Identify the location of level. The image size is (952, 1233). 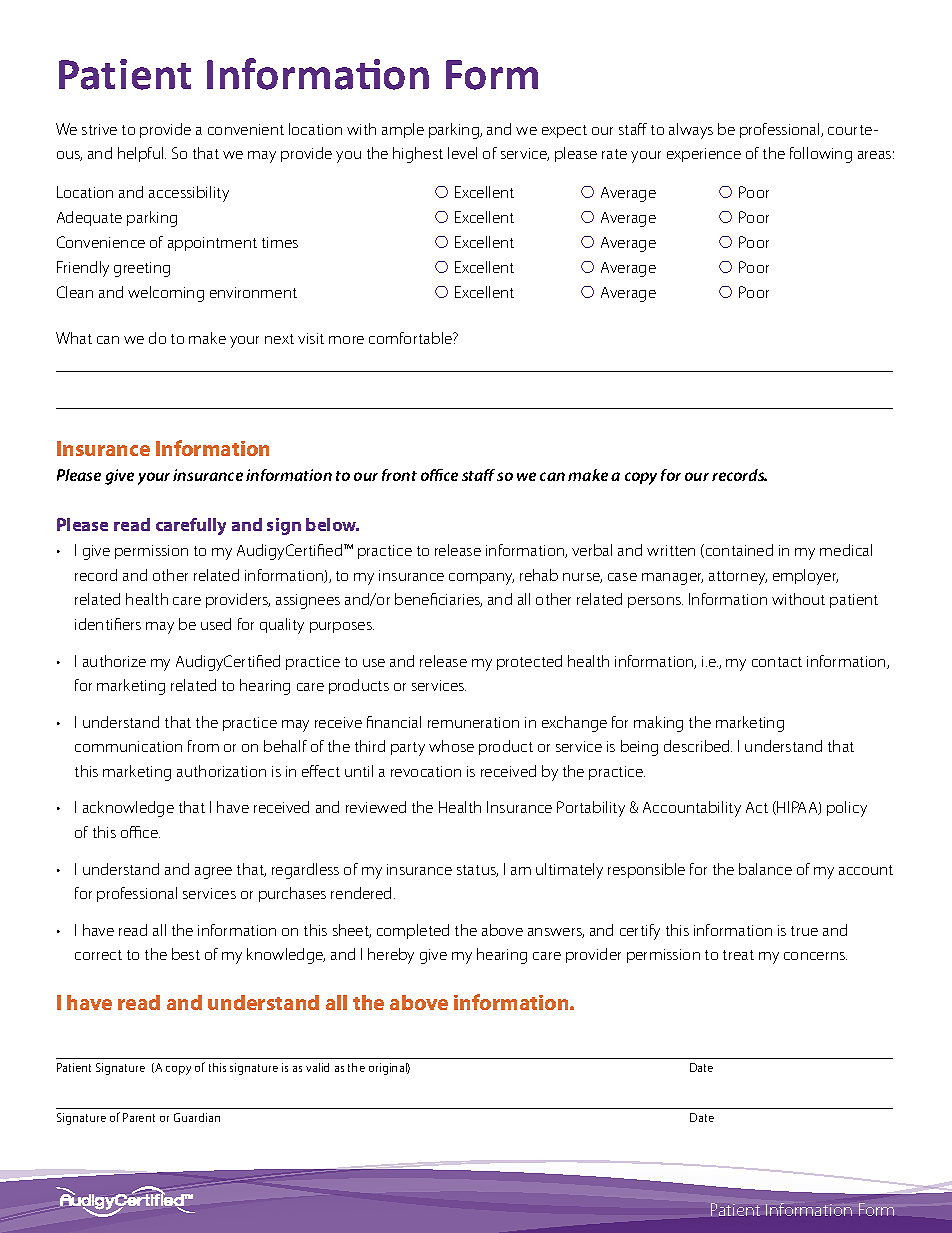
(462, 153).
